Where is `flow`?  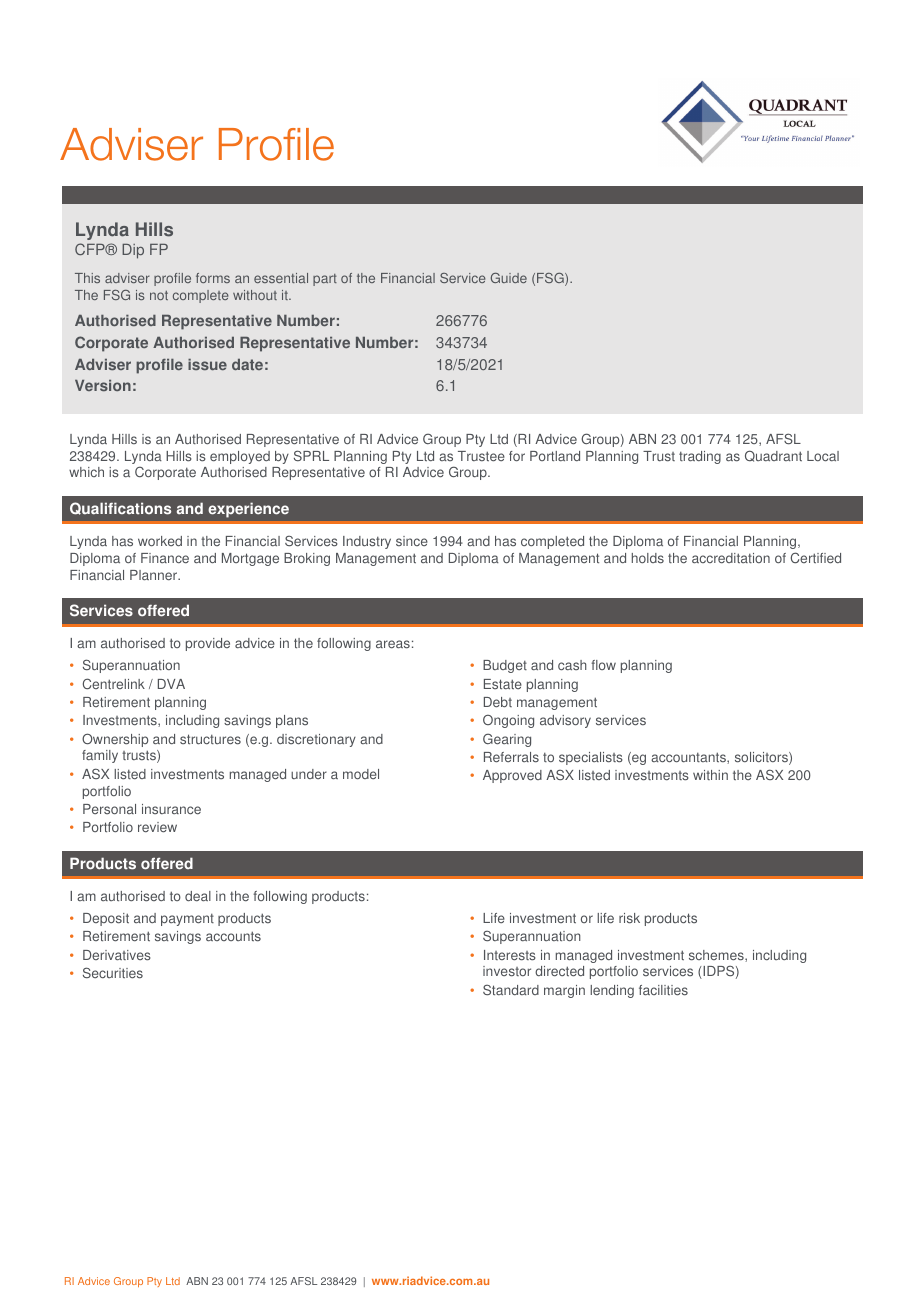
flow is located at coordinates (603, 665).
